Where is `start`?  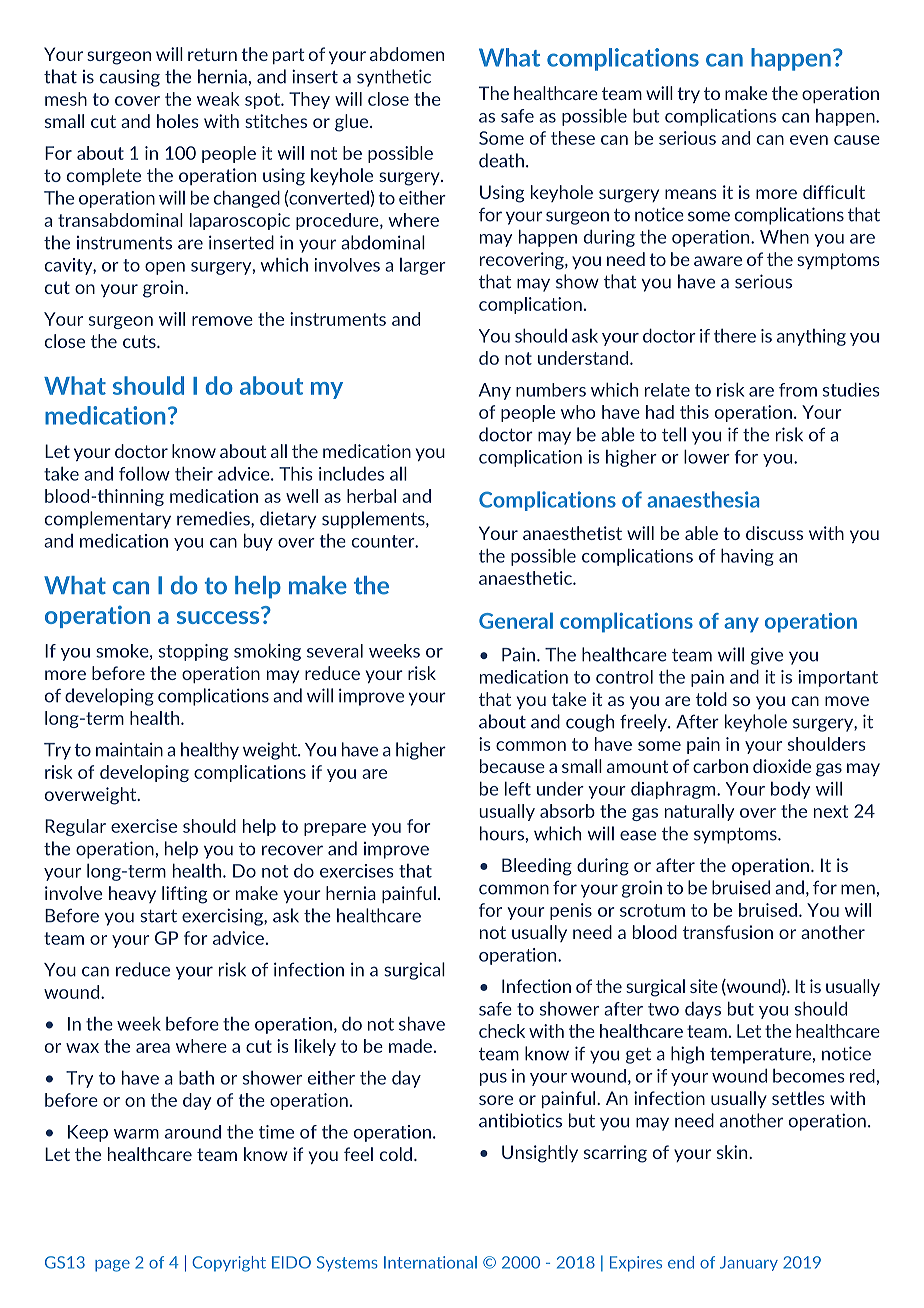 start is located at coordinates (158, 916).
